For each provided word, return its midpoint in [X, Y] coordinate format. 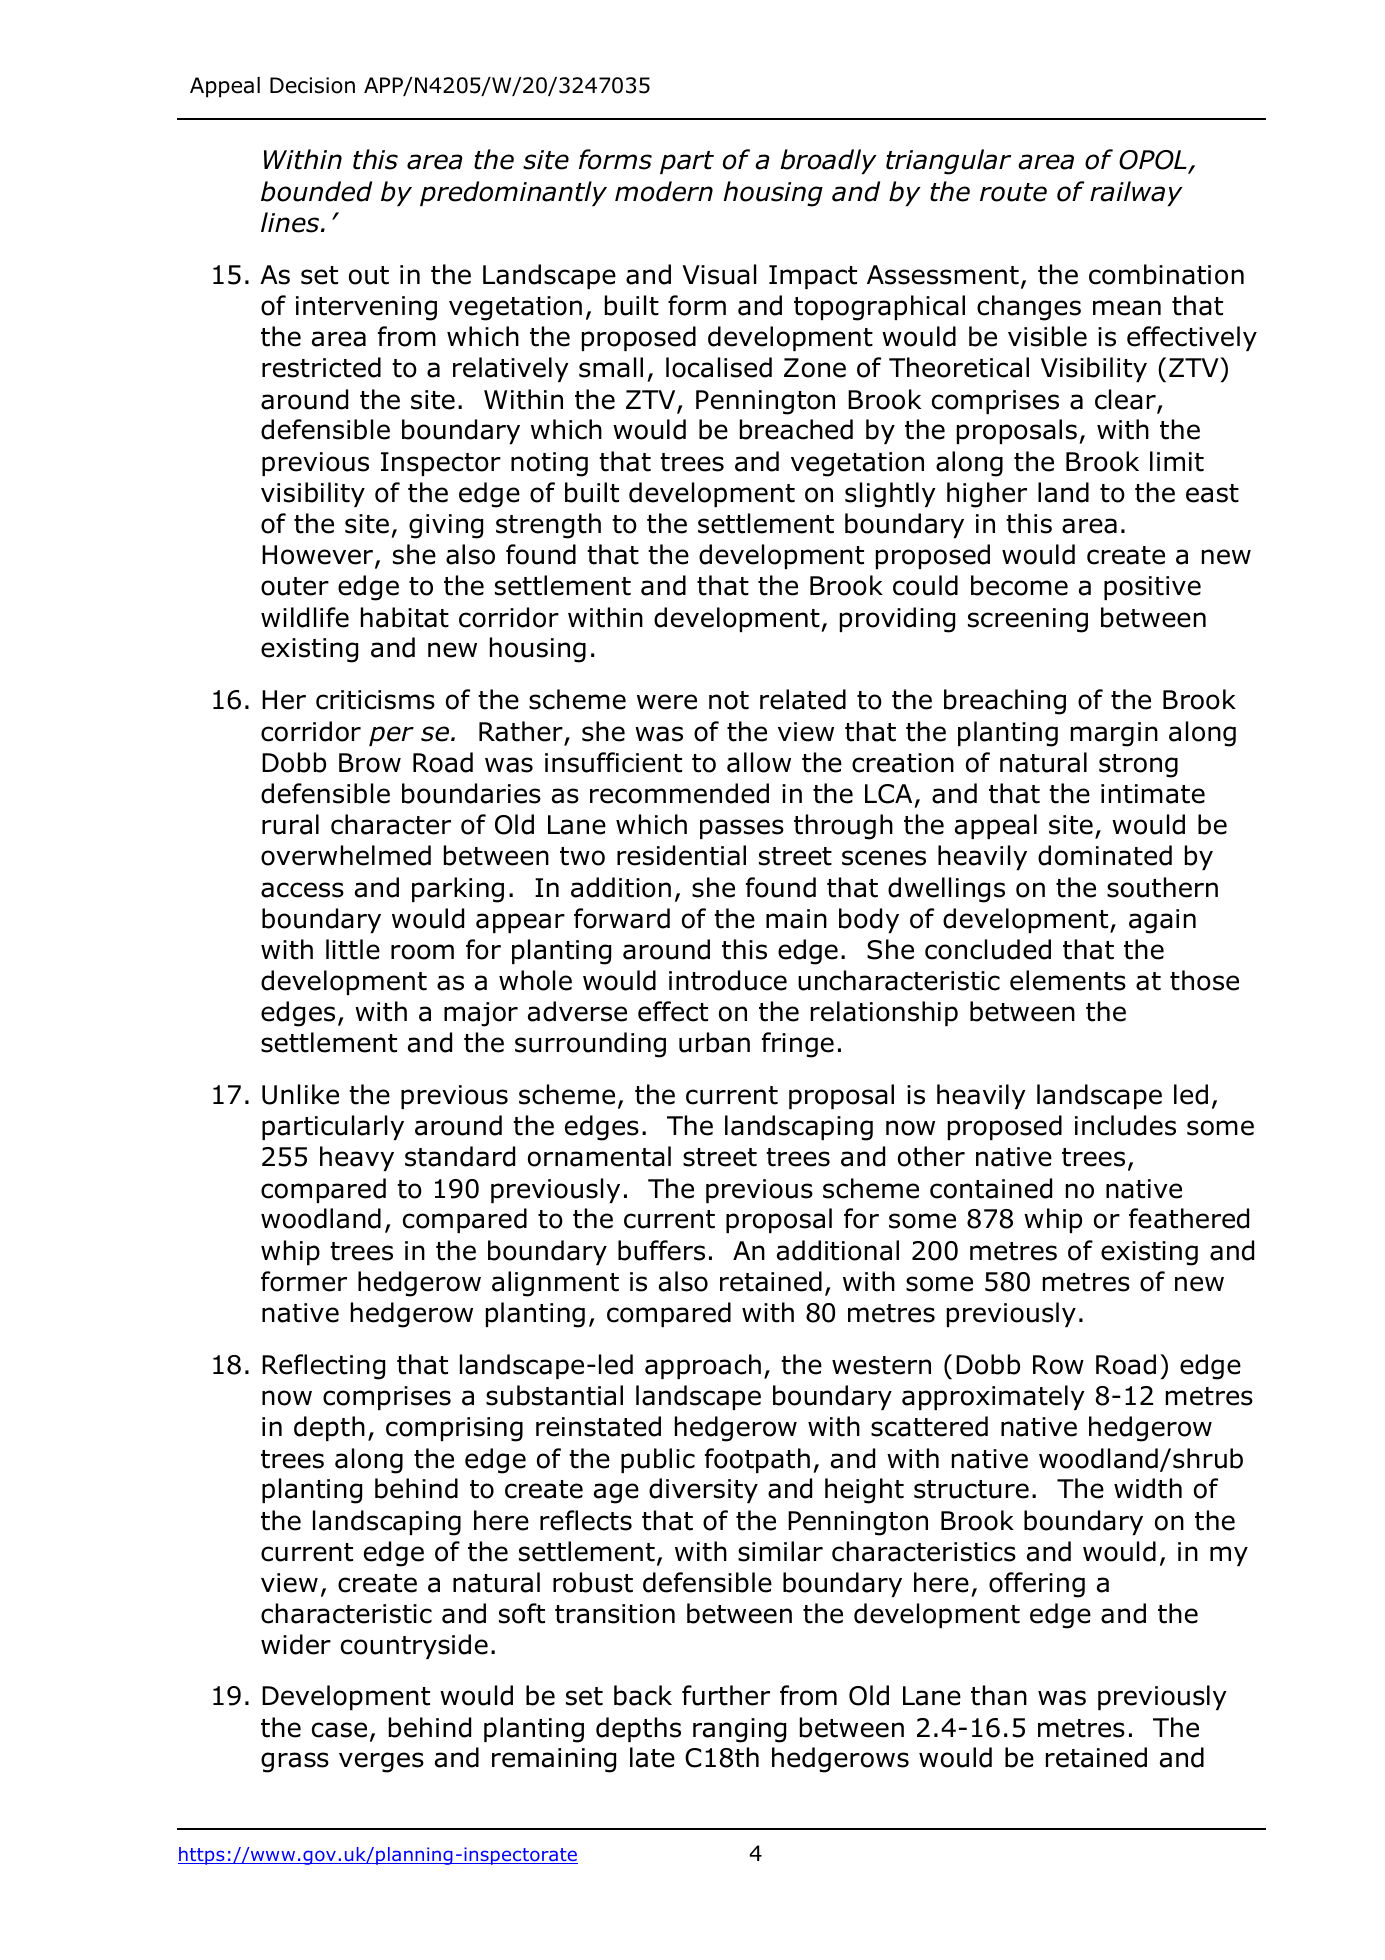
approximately [993, 1397]
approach [703, 1366]
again [1162, 921]
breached [796, 429]
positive [1152, 588]
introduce [728, 980]
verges [381, 1762]
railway [1136, 193]
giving [446, 526]
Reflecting [323, 1367]
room [422, 952]
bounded [316, 191]
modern [664, 191]
